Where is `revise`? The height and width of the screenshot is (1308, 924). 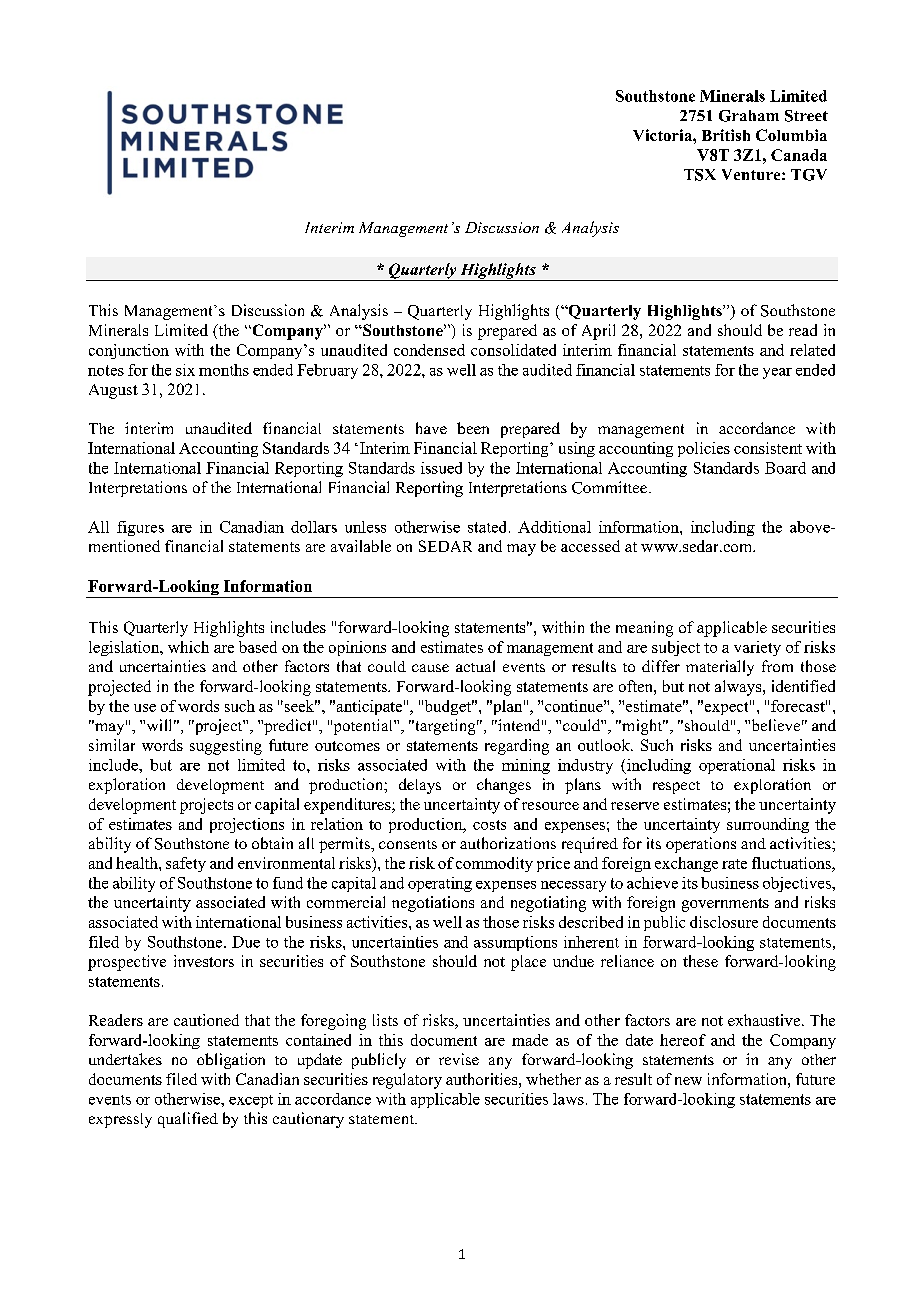
revise is located at coordinates (459, 1059).
